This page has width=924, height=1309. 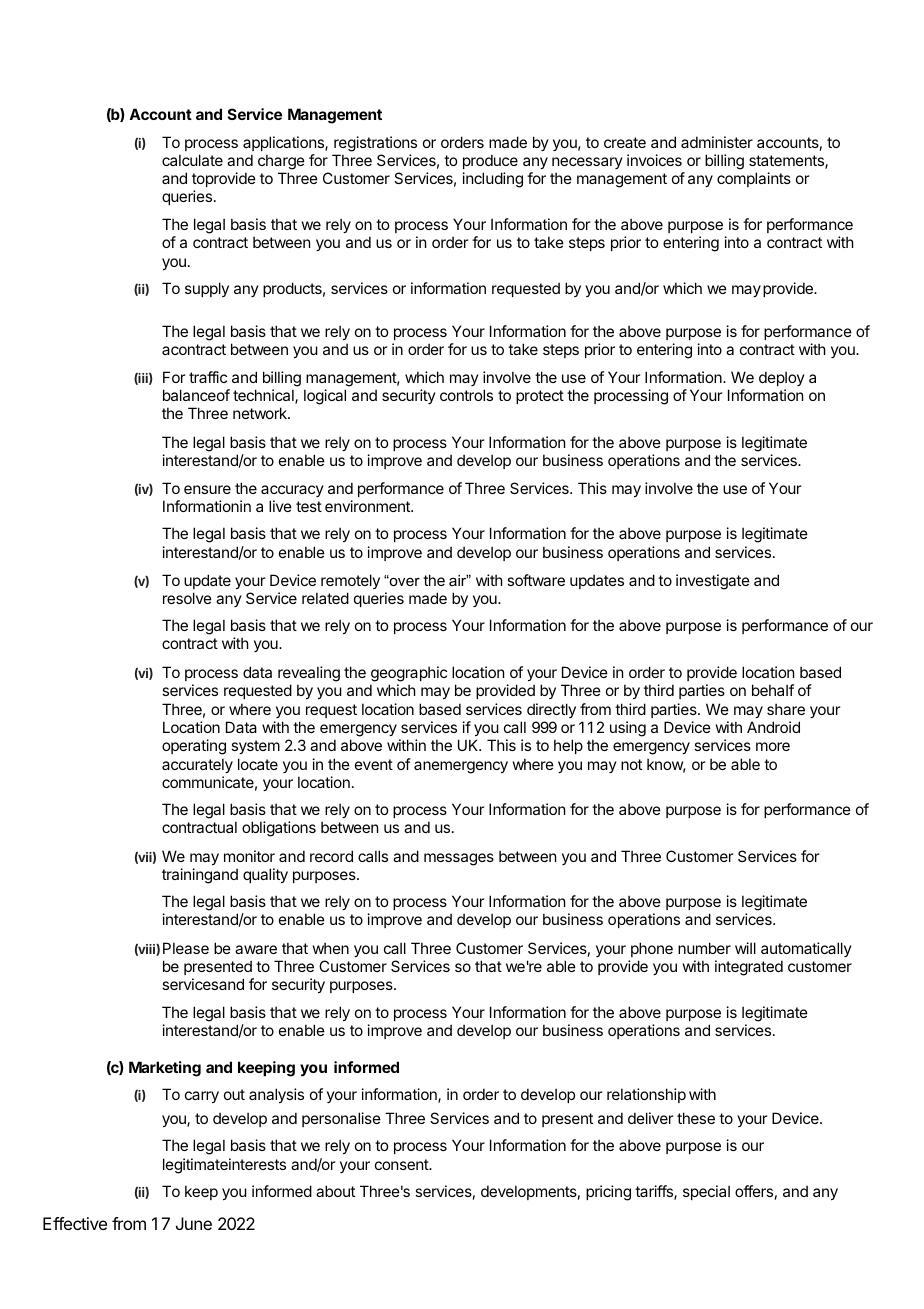 I want to click on number, so click(x=704, y=948).
